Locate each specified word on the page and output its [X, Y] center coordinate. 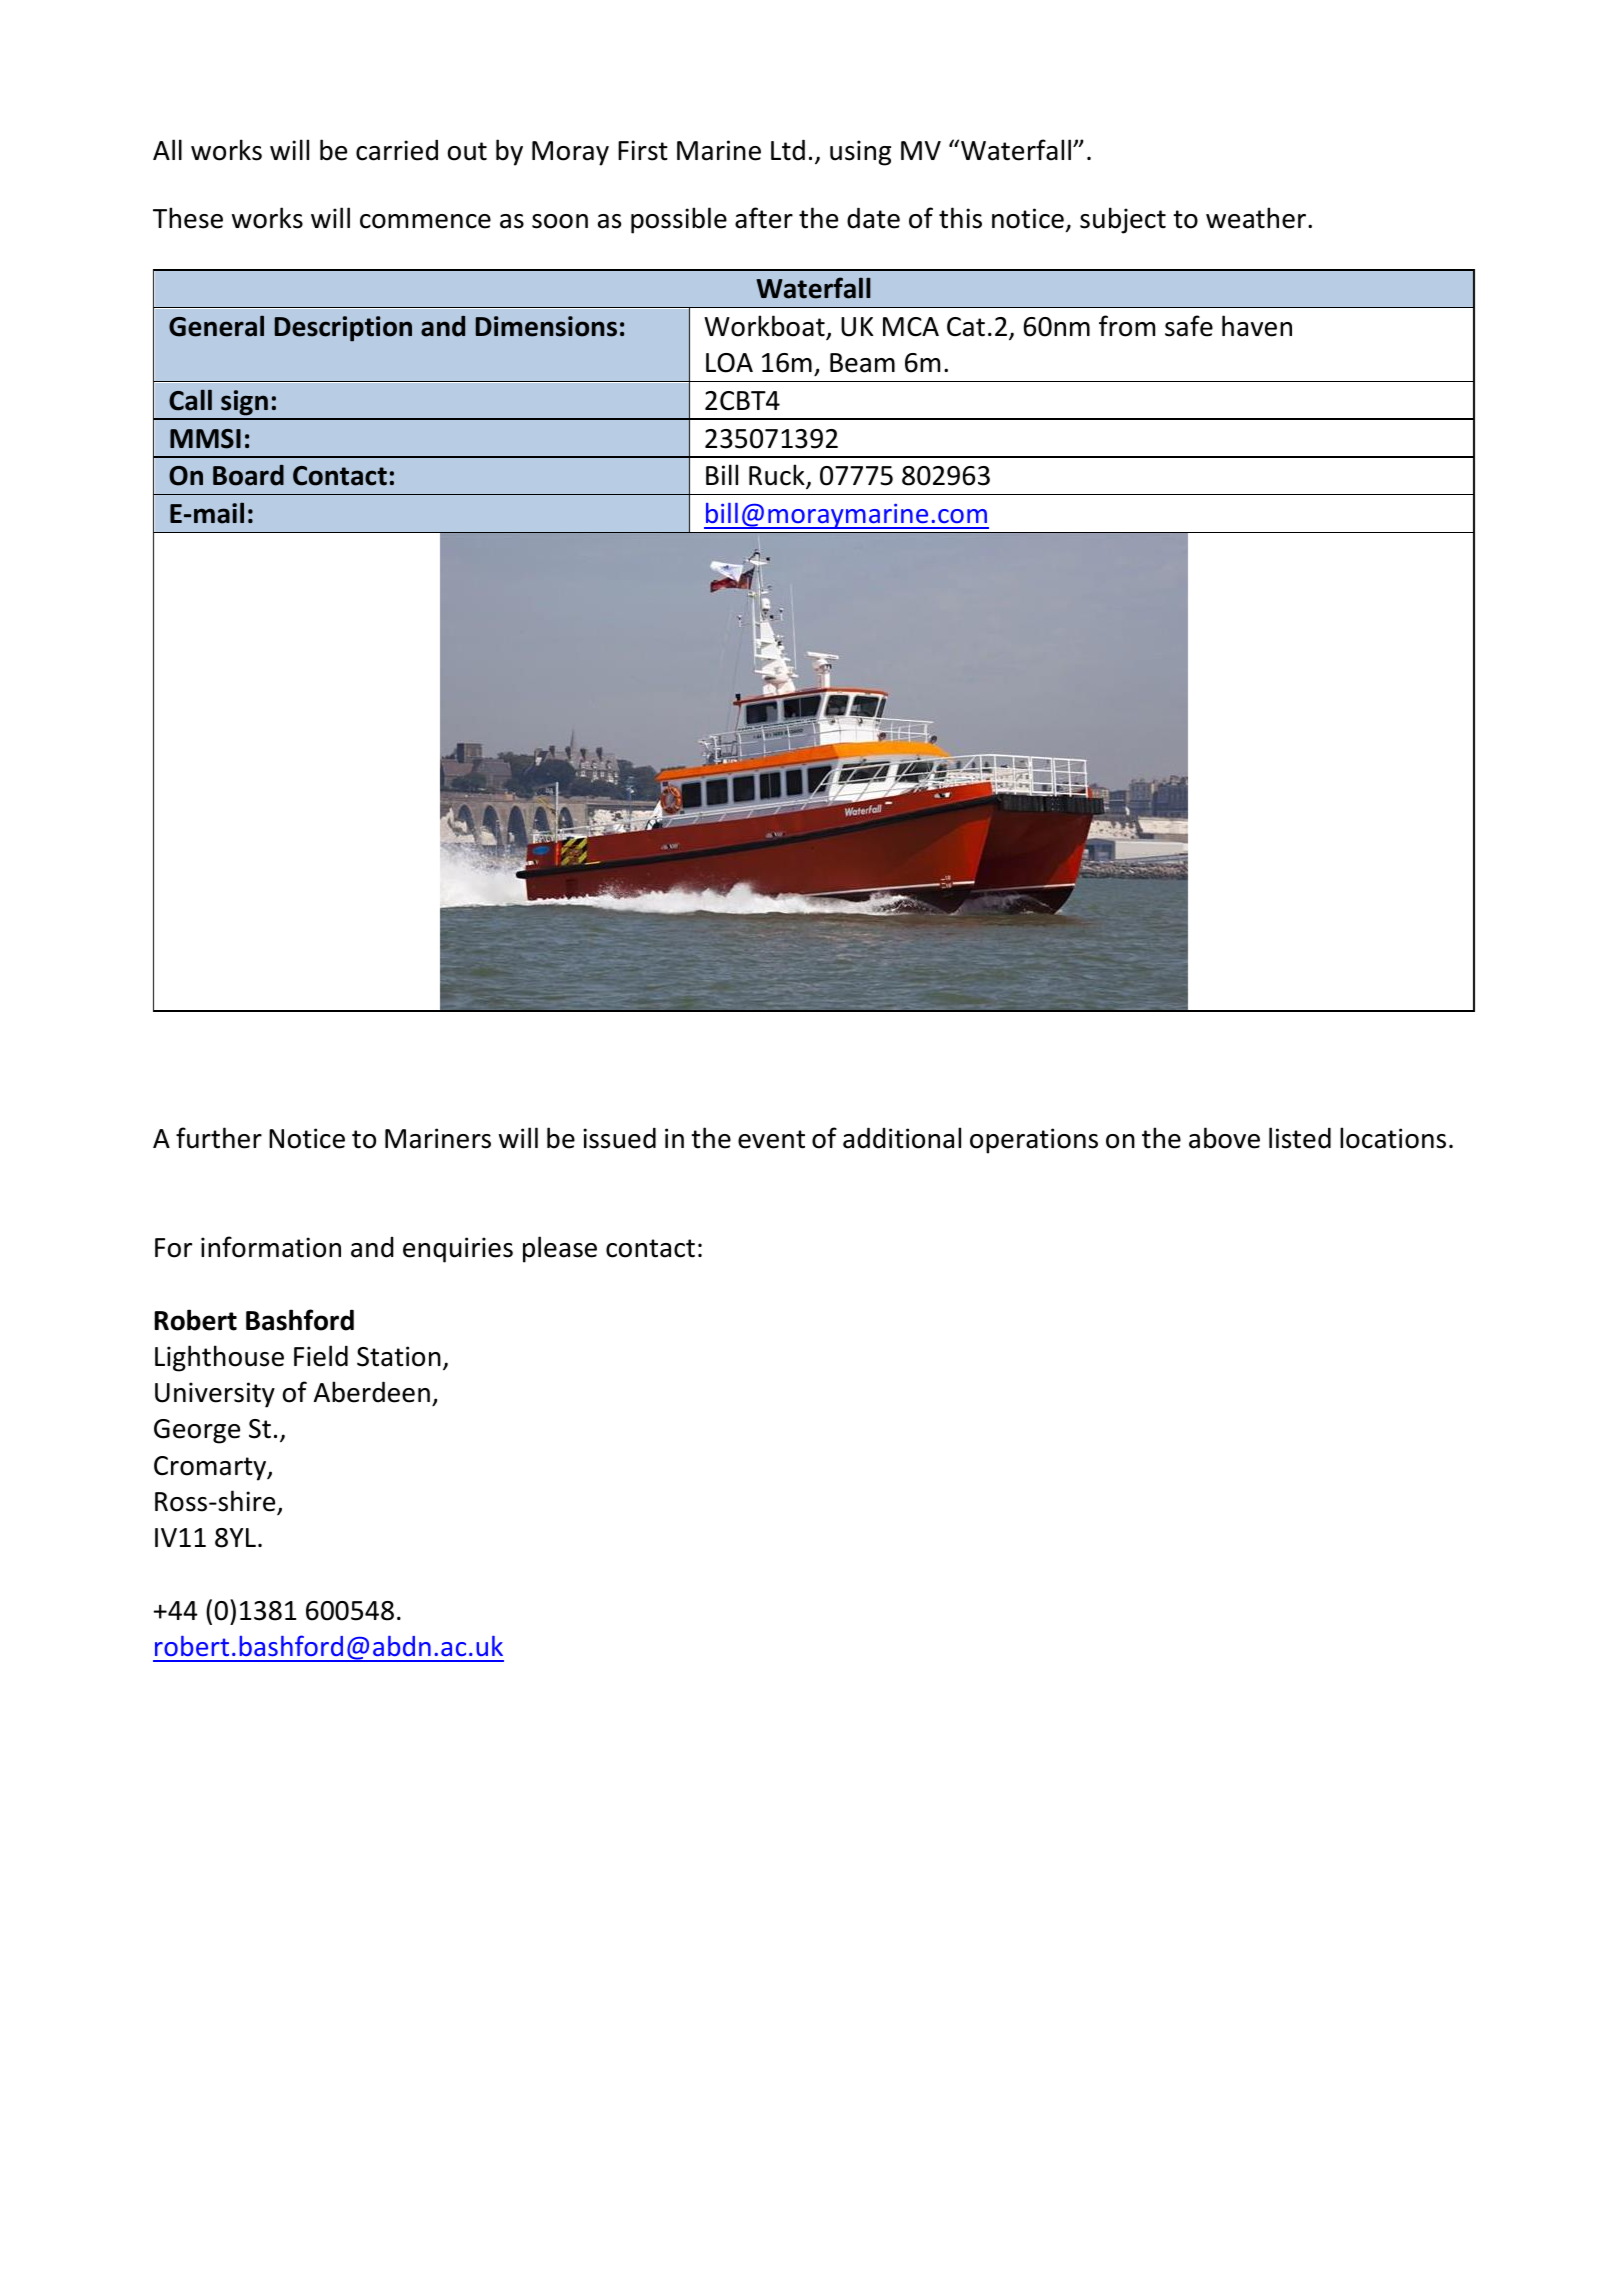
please [560, 1249]
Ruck [778, 476]
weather [1257, 218]
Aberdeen [372, 1392]
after [764, 218]
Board [248, 475]
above [1224, 1138]
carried [397, 150]
